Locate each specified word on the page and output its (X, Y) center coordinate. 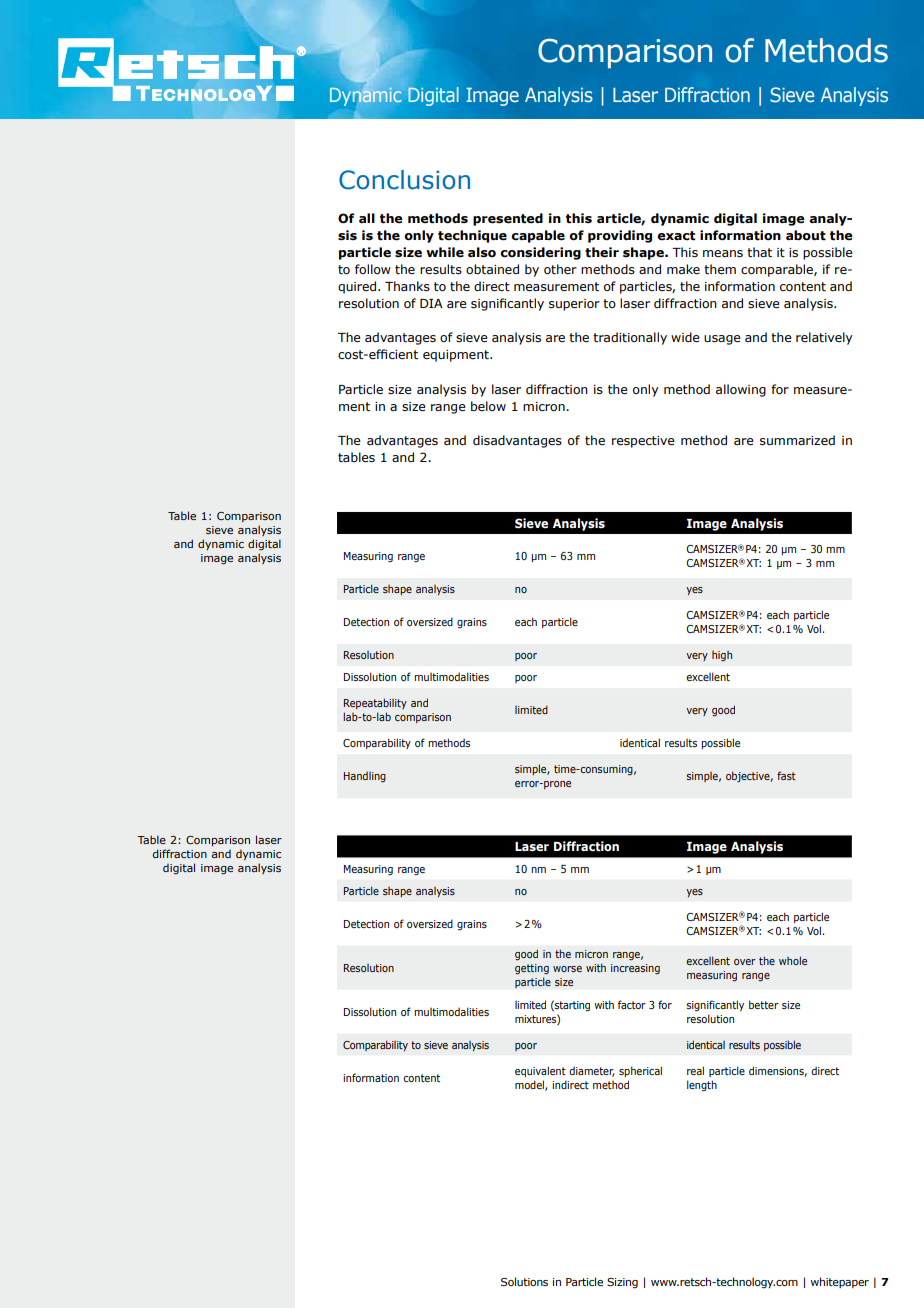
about (806, 235)
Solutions (524, 1281)
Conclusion (404, 180)
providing (620, 236)
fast (786, 775)
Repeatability (375, 703)
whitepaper (839, 1282)
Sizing (622, 1283)
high (722, 656)
